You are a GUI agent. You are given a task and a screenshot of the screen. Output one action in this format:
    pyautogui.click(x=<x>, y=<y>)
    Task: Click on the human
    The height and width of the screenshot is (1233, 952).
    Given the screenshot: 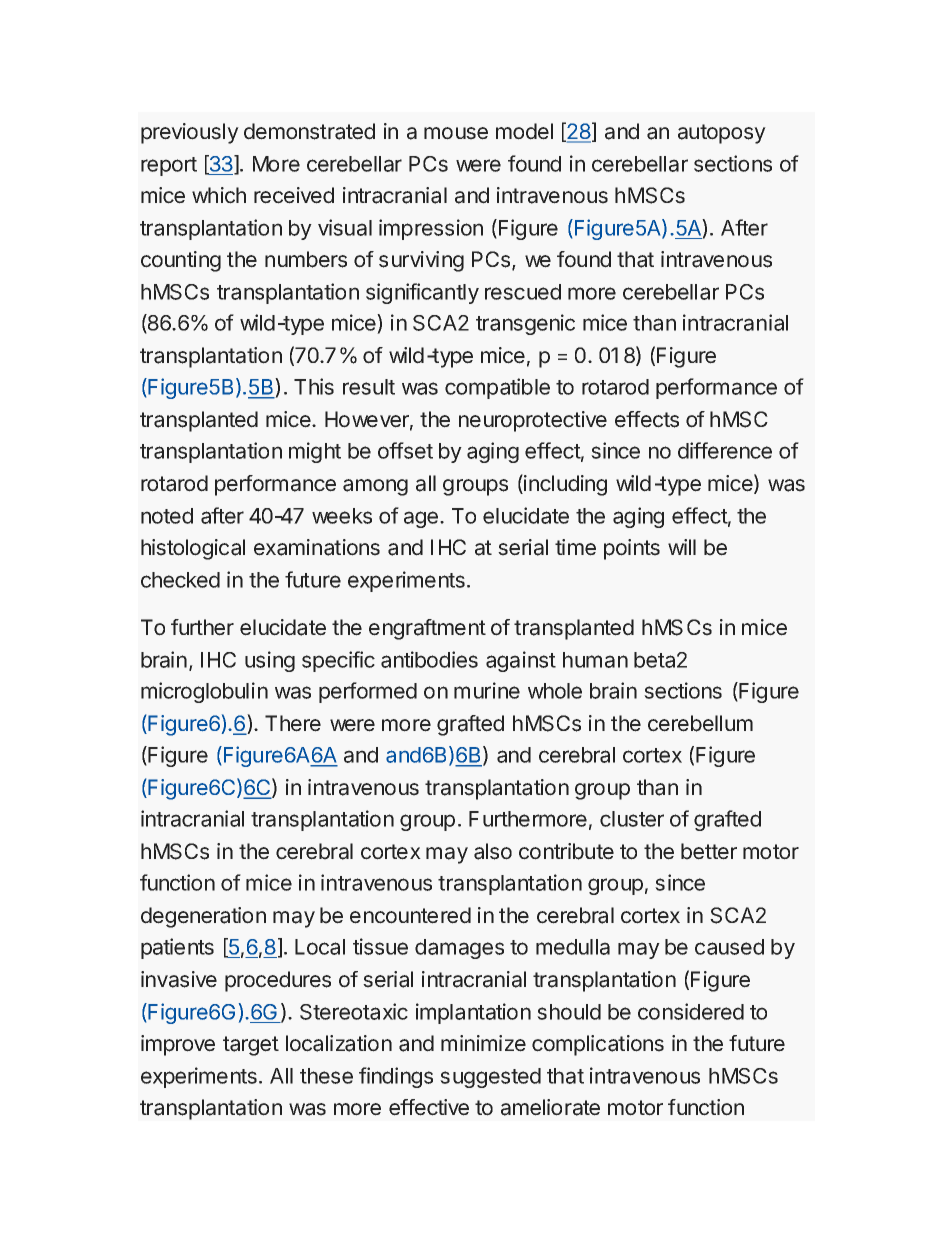 What is the action you would take?
    pyautogui.click(x=595, y=660)
